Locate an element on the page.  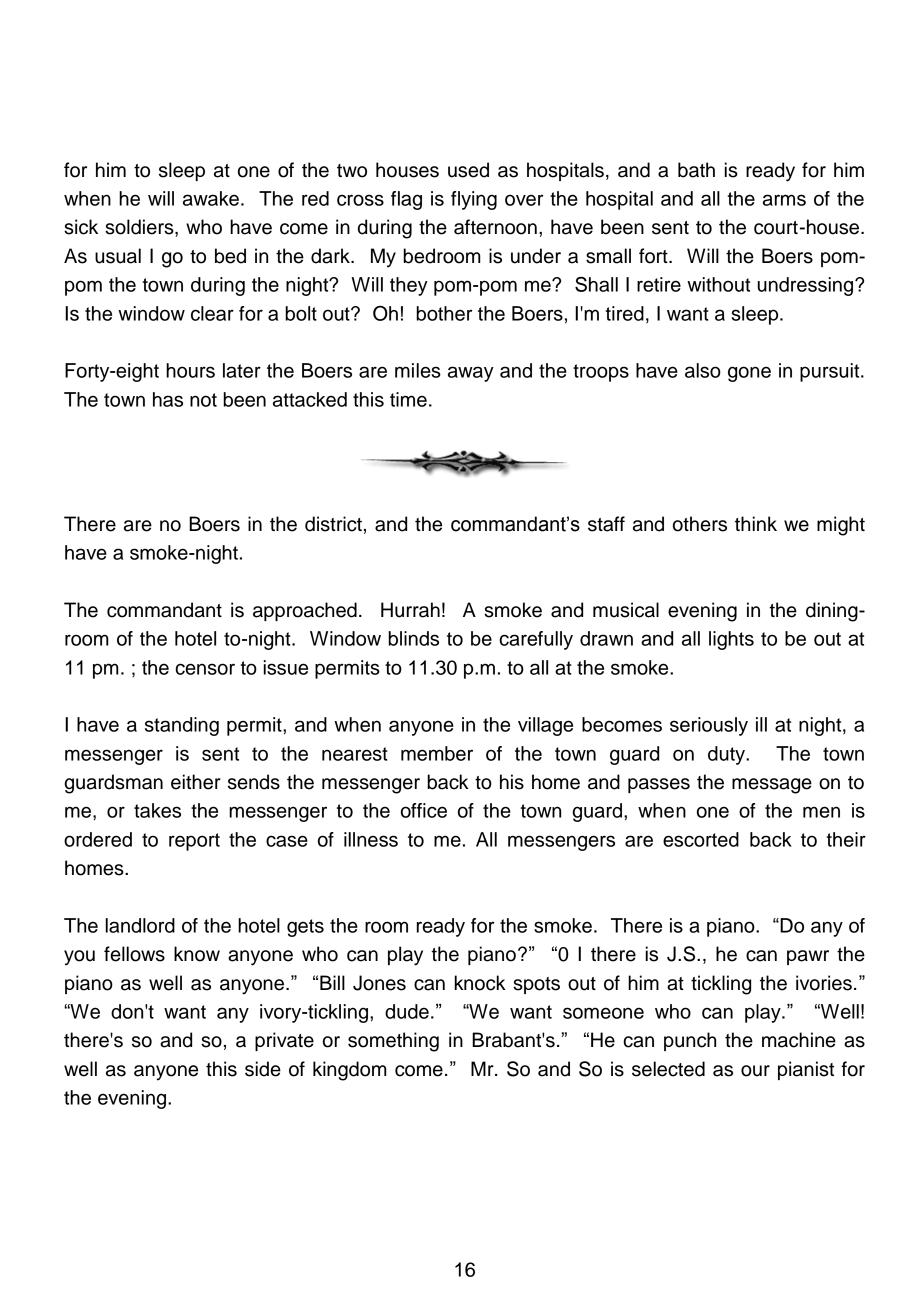
lights is located at coordinates (731, 640).
